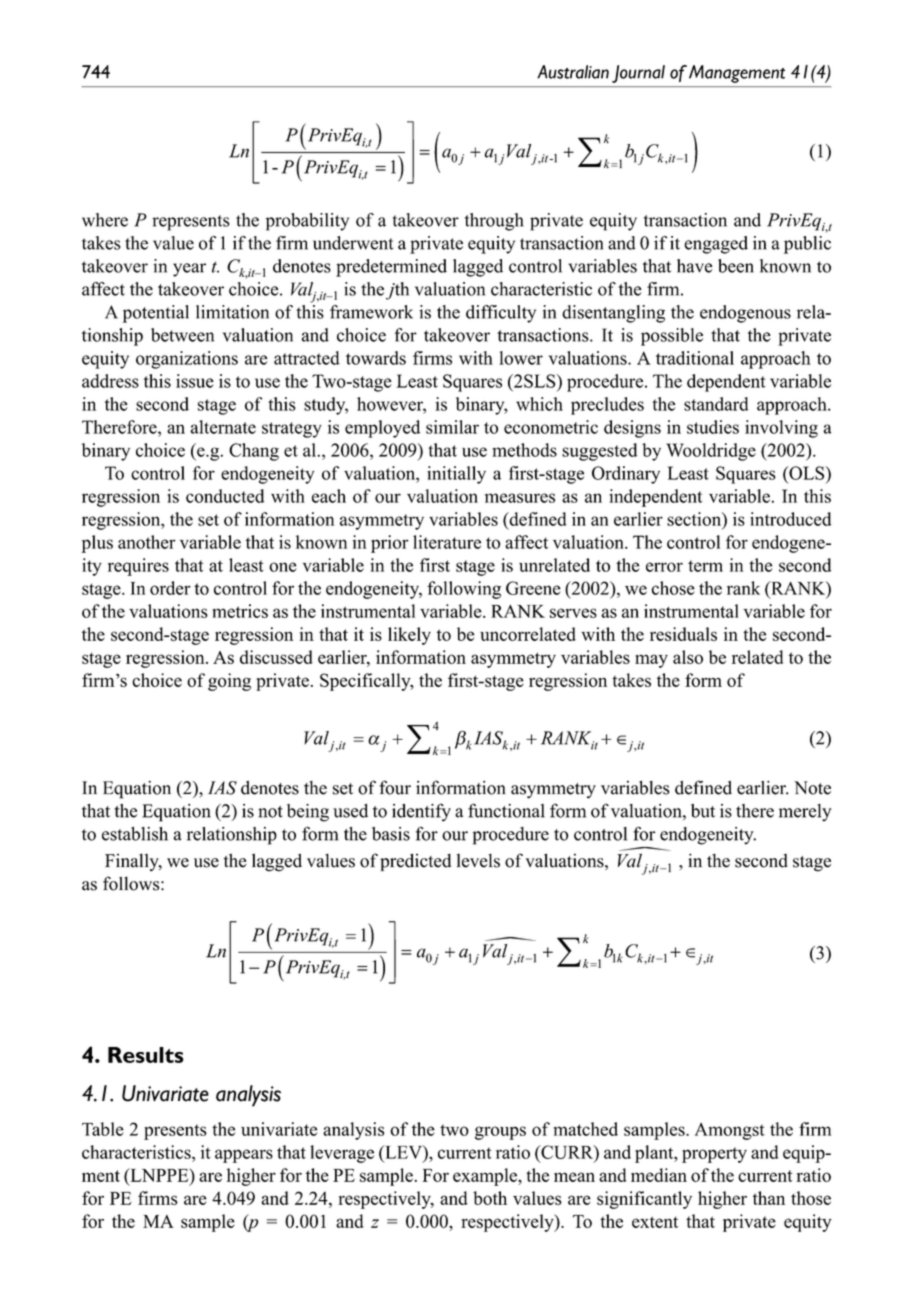  What do you see at coordinates (638, 74) in the screenshot?
I see `Journal` at bounding box center [638, 74].
